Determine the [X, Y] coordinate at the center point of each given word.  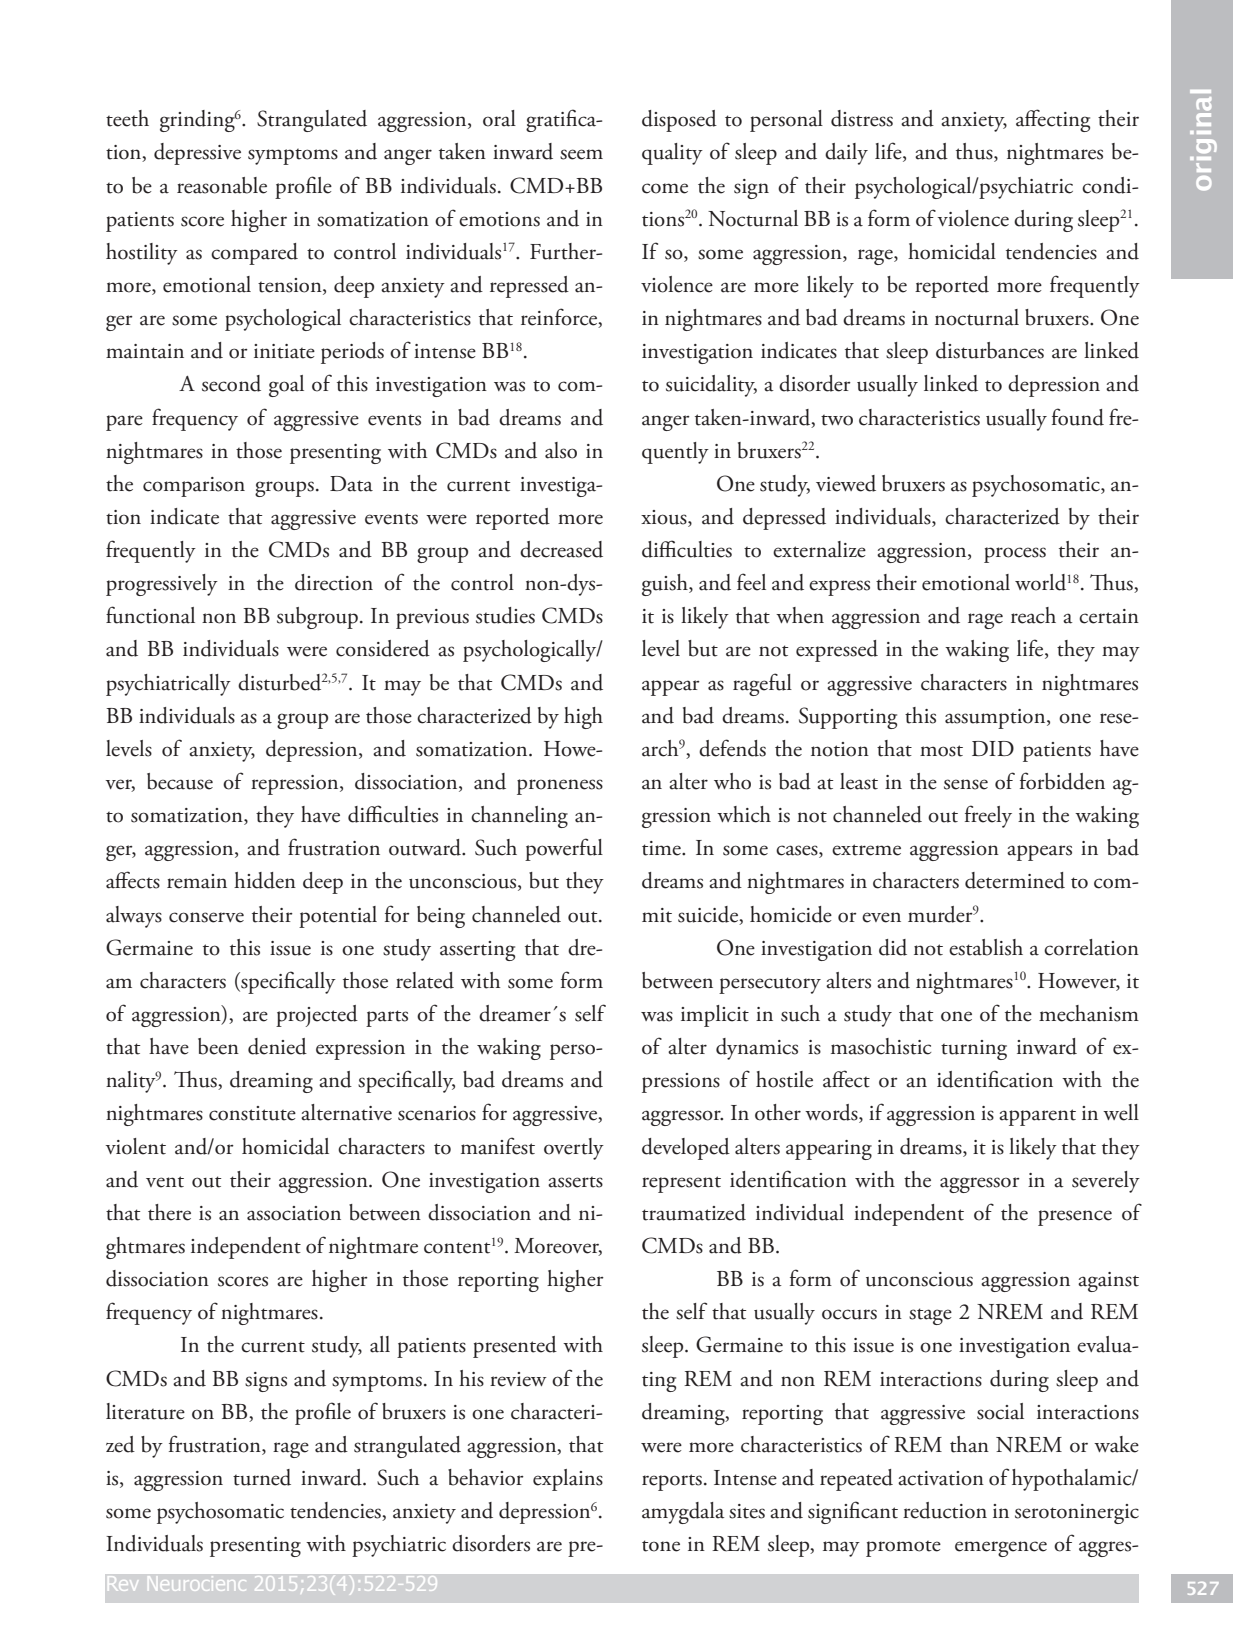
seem [581, 154]
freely [988, 816]
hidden [265, 880]
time [662, 848]
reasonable [222, 185]
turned [262, 1477]
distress [862, 118]
